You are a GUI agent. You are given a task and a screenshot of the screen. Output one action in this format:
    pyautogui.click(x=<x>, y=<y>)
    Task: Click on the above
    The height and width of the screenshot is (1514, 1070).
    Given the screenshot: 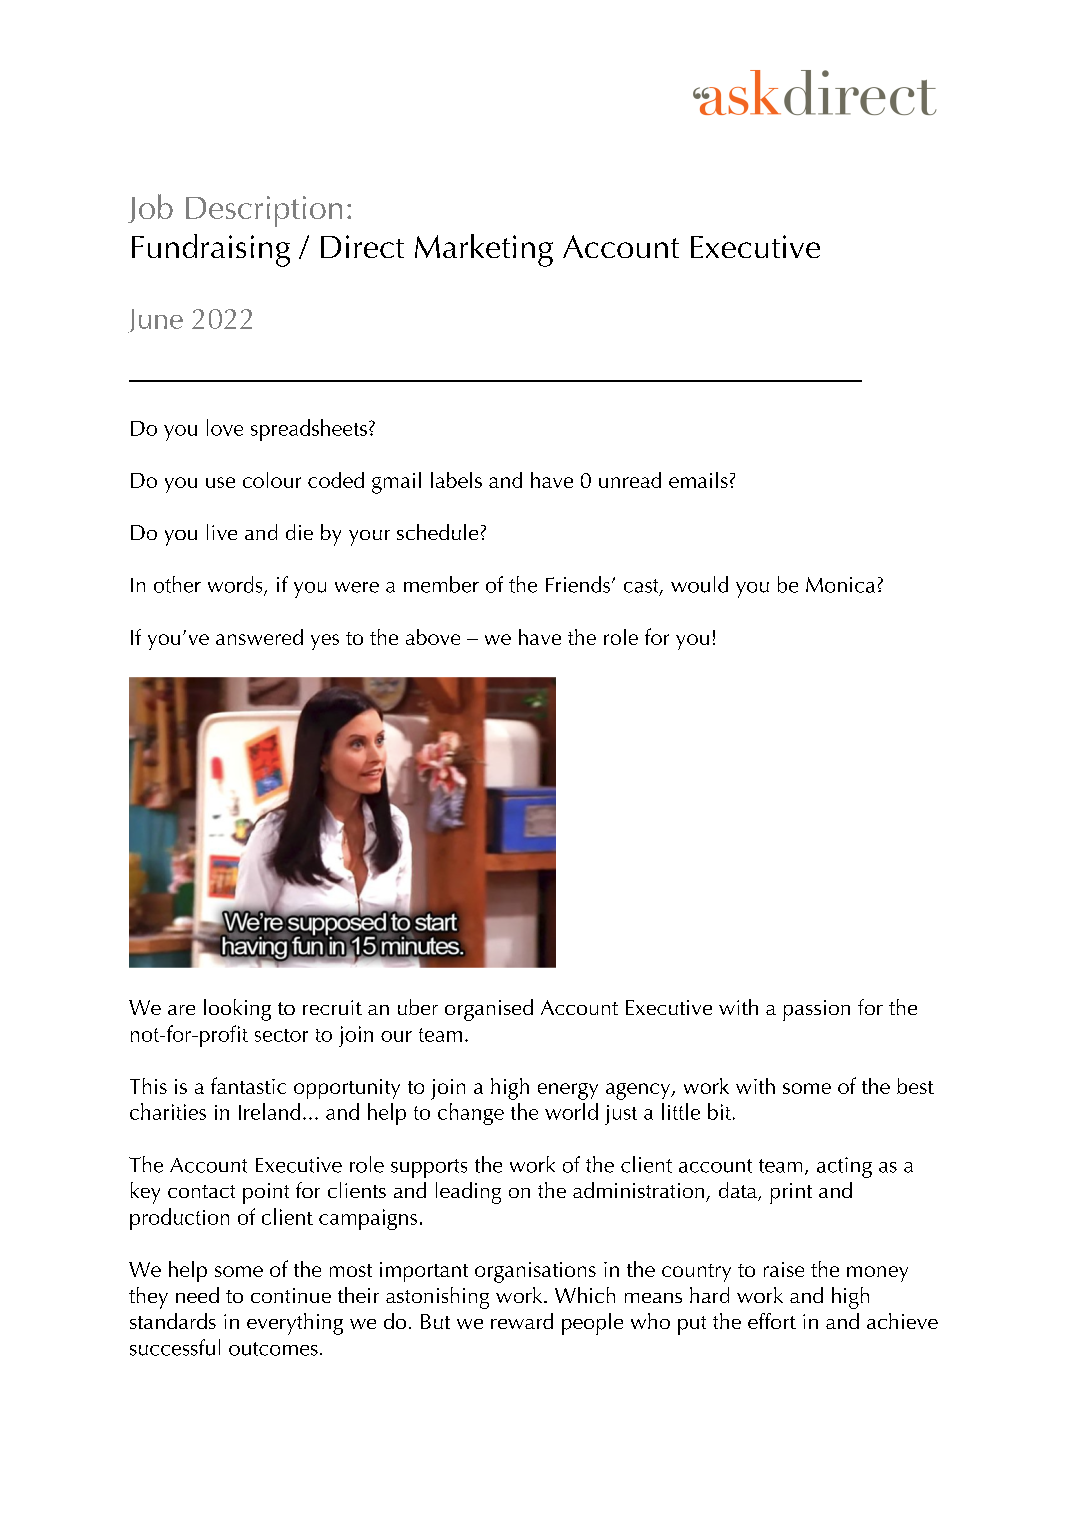 What is the action you would take?
    pyautogui.click(x=433, y=637)
